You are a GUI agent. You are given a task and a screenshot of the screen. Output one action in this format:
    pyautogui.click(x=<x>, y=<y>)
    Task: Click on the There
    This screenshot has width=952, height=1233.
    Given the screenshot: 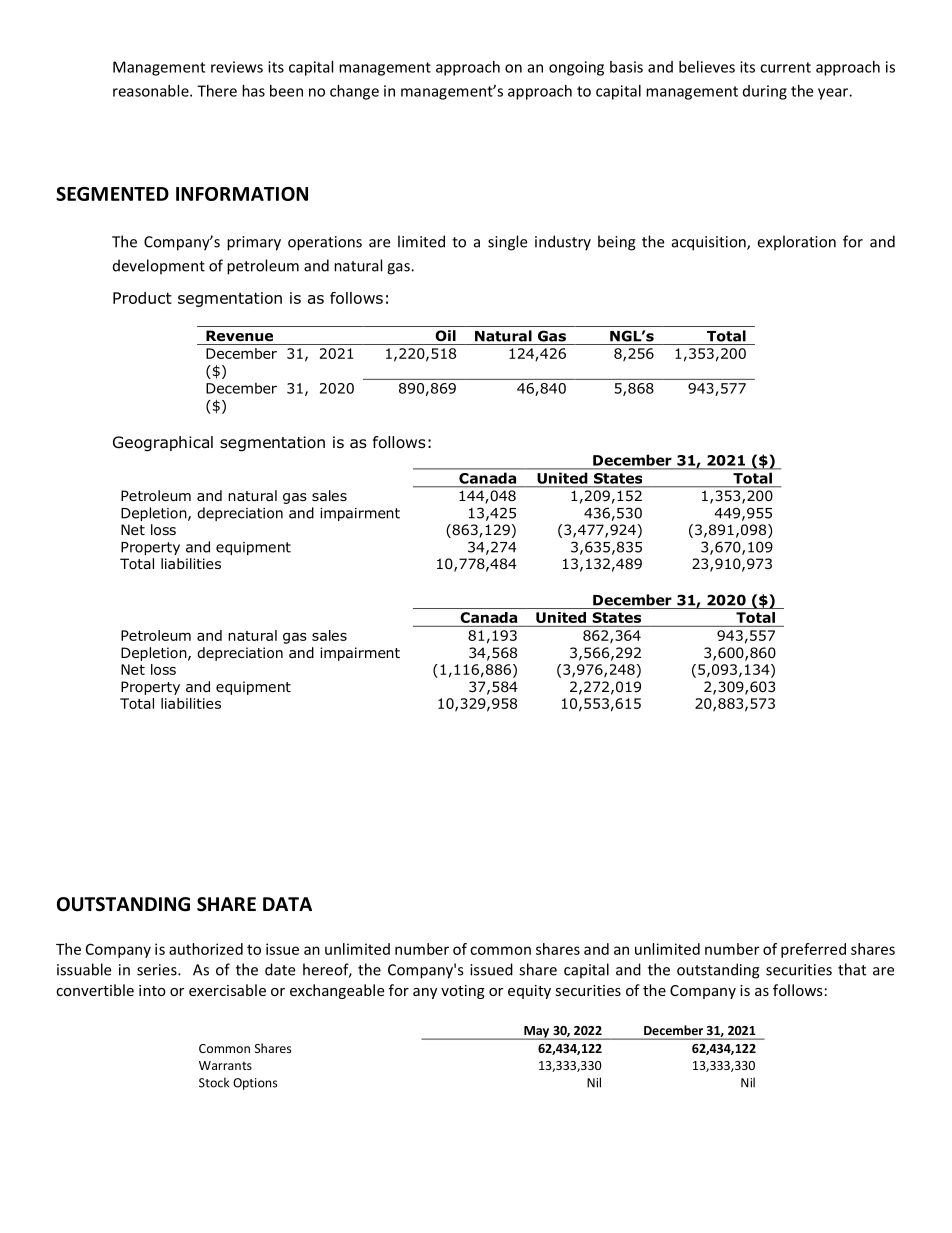 What is the action you would take?
    pyautogui.click(x=217, y=91)
